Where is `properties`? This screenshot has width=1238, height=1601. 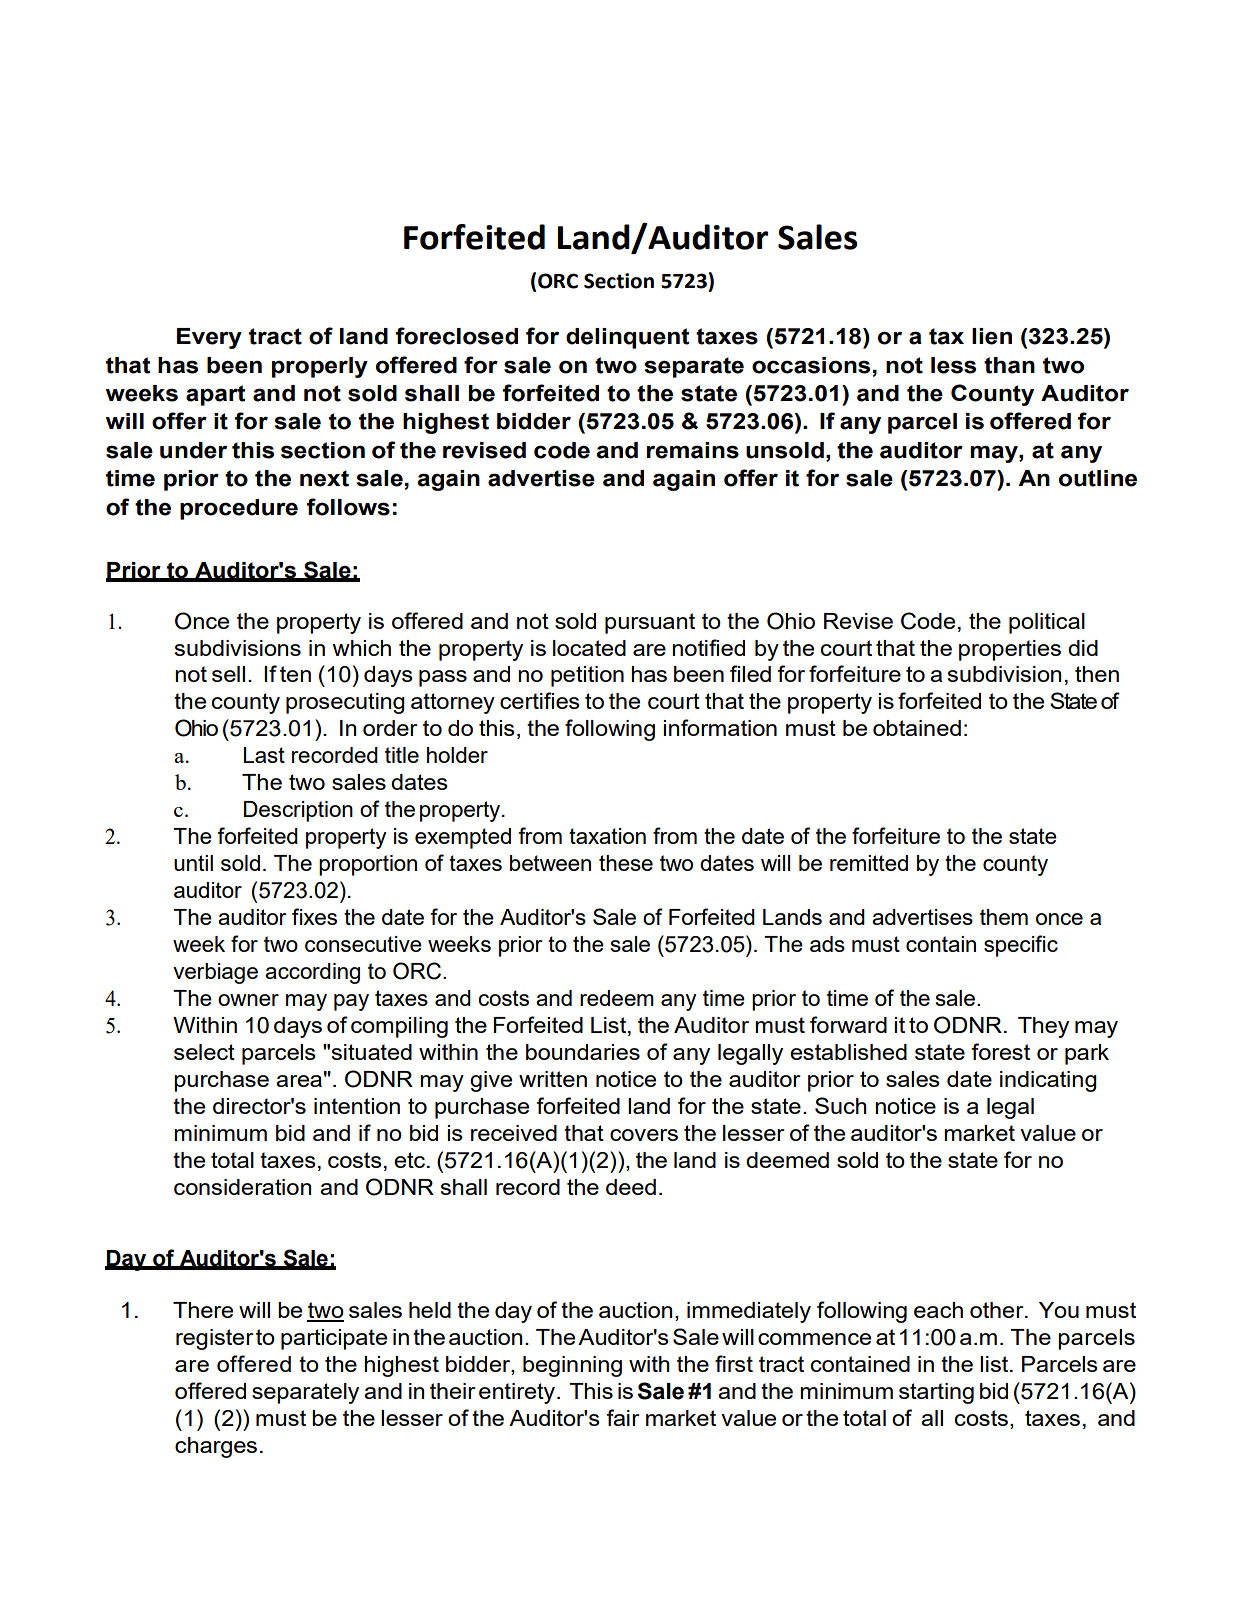
properties is located at coordinates (1010, 650).
